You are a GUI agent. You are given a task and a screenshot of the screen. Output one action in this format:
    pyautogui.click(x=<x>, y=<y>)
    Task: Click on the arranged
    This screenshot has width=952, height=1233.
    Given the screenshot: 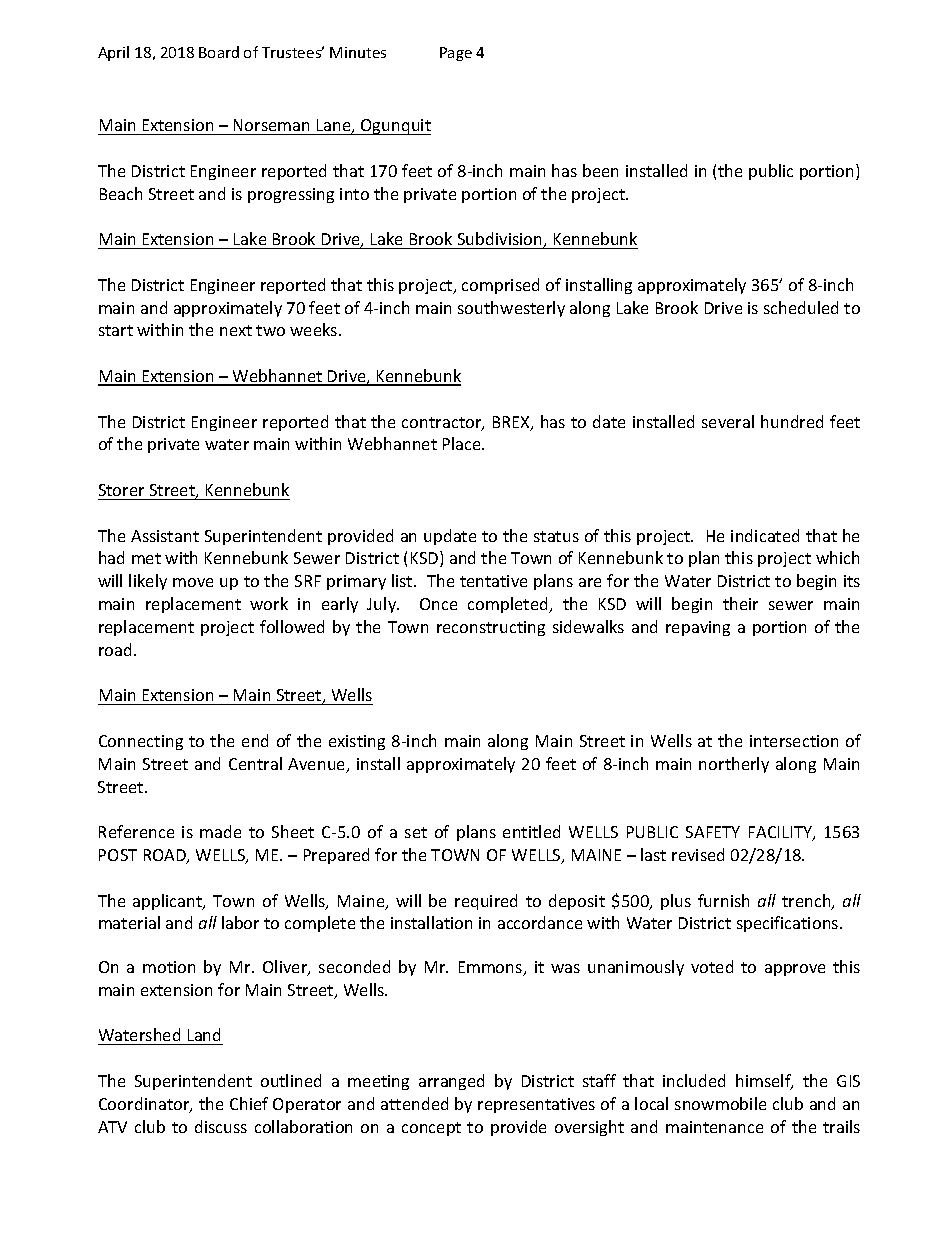 What is the action you would take?
    pyautogui.click(x=451, y=1082)
